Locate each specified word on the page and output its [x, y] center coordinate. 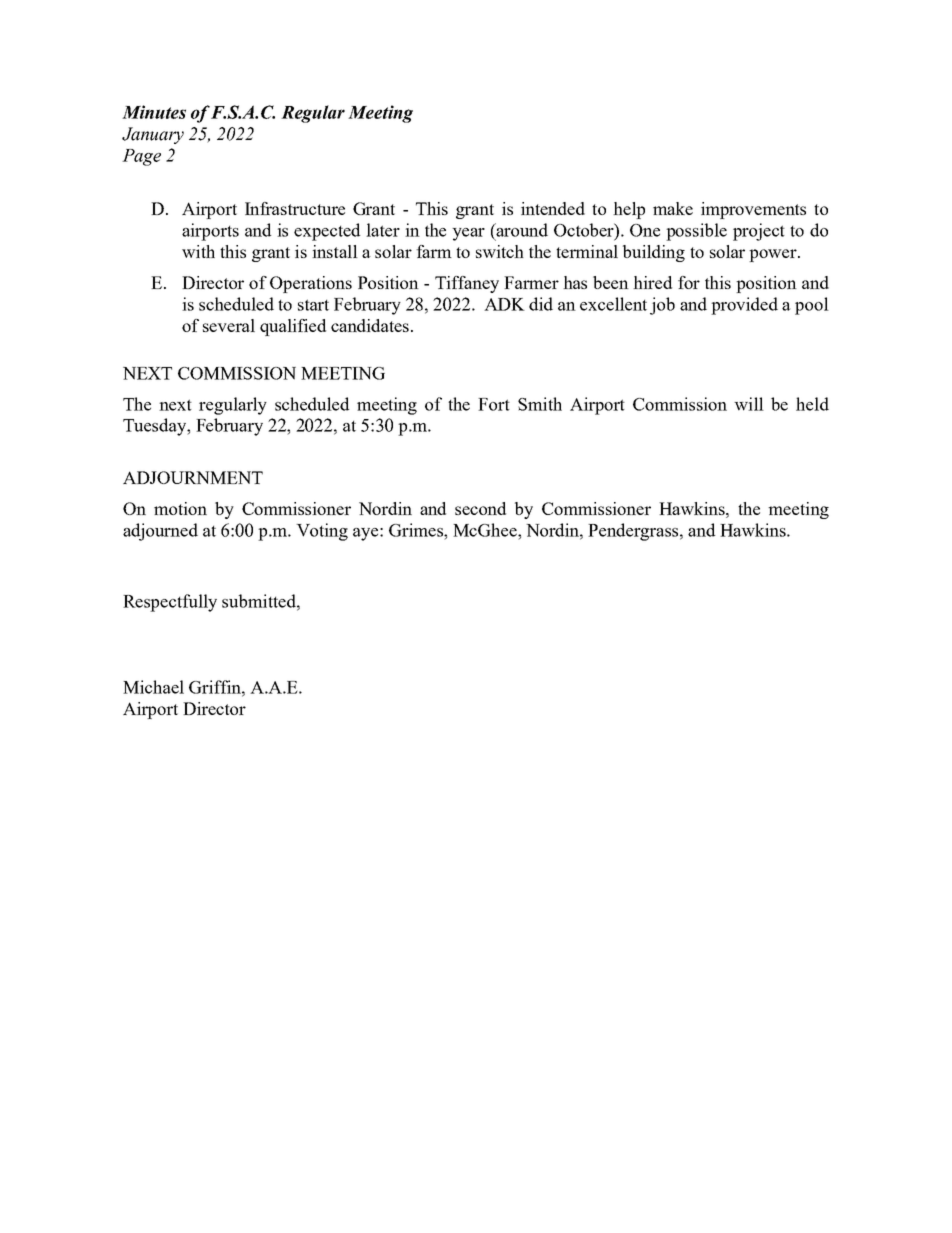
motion [180, 508]
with [198, 251]
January [153, 135]
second [480, 508]
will [749, 404]
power [774, 255]
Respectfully [170, 603]
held [812, 404]
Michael [153, 687]
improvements [753, 210]
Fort [494, 404]
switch [500, 251]
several [229, 325]
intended [553, 208]
